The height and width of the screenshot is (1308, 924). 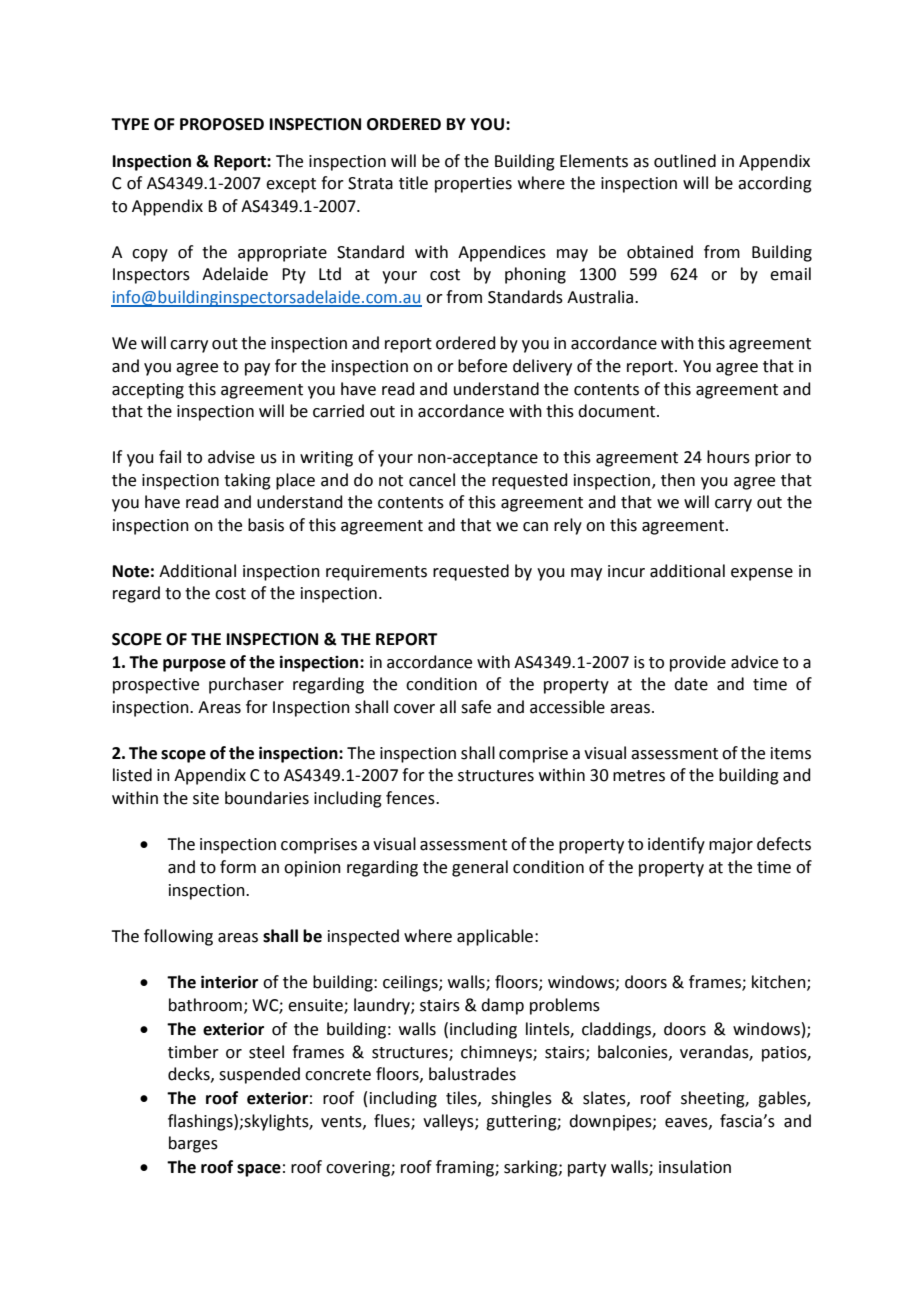 What do you see at coordinates (411, 798) in the screenshot?
I see `fences` at bounding box center [411, 798].
